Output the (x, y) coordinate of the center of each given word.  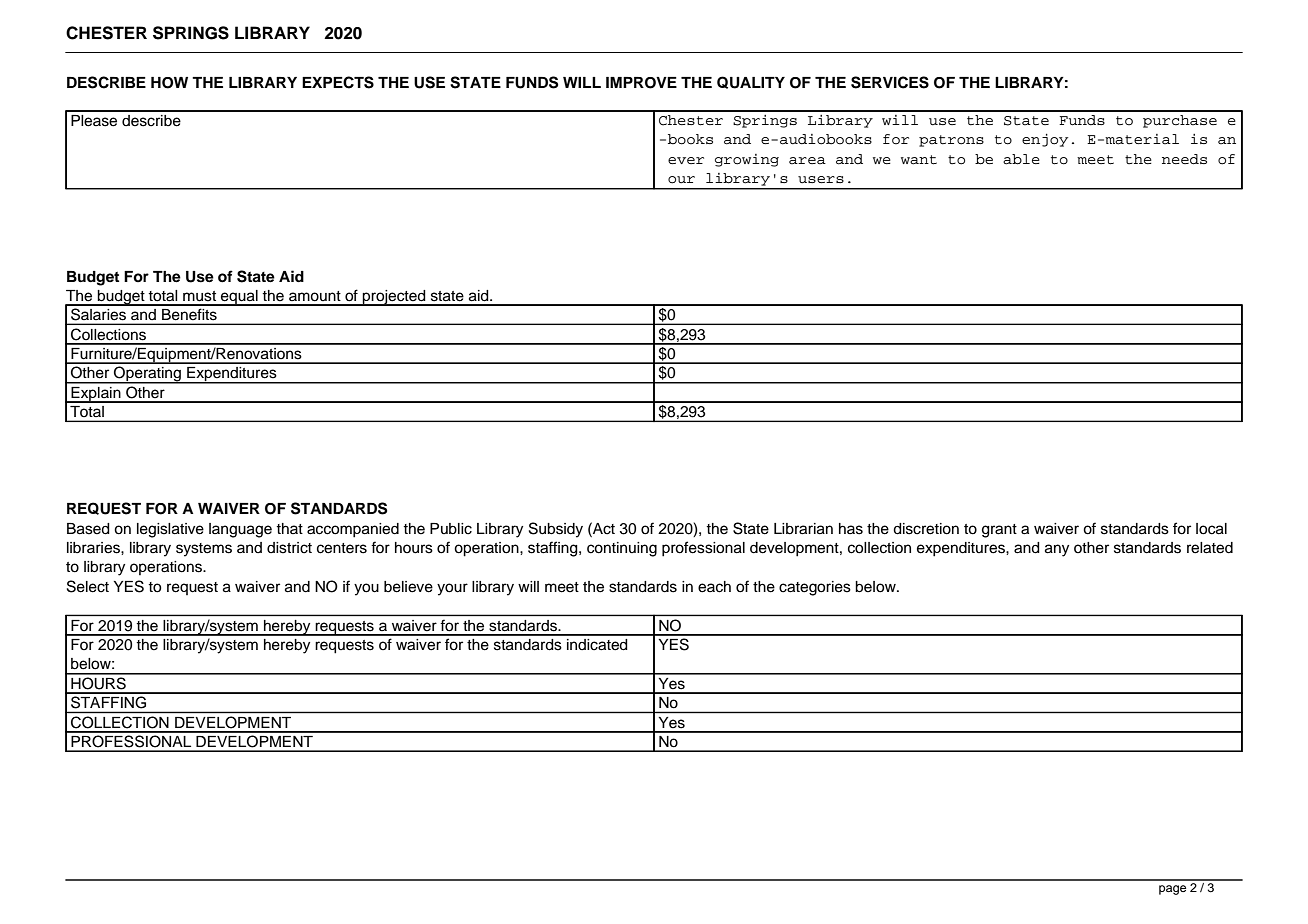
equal (239, 298)
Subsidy (556, 530)
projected (394, 298)
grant (999, 531)
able (1021, 159)
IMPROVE (641, 83)
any (1057, 550)
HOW (169, 83)
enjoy (1045, 140)
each (714, 587)
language (240, 530)
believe (408, 587)
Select (88, 586)
